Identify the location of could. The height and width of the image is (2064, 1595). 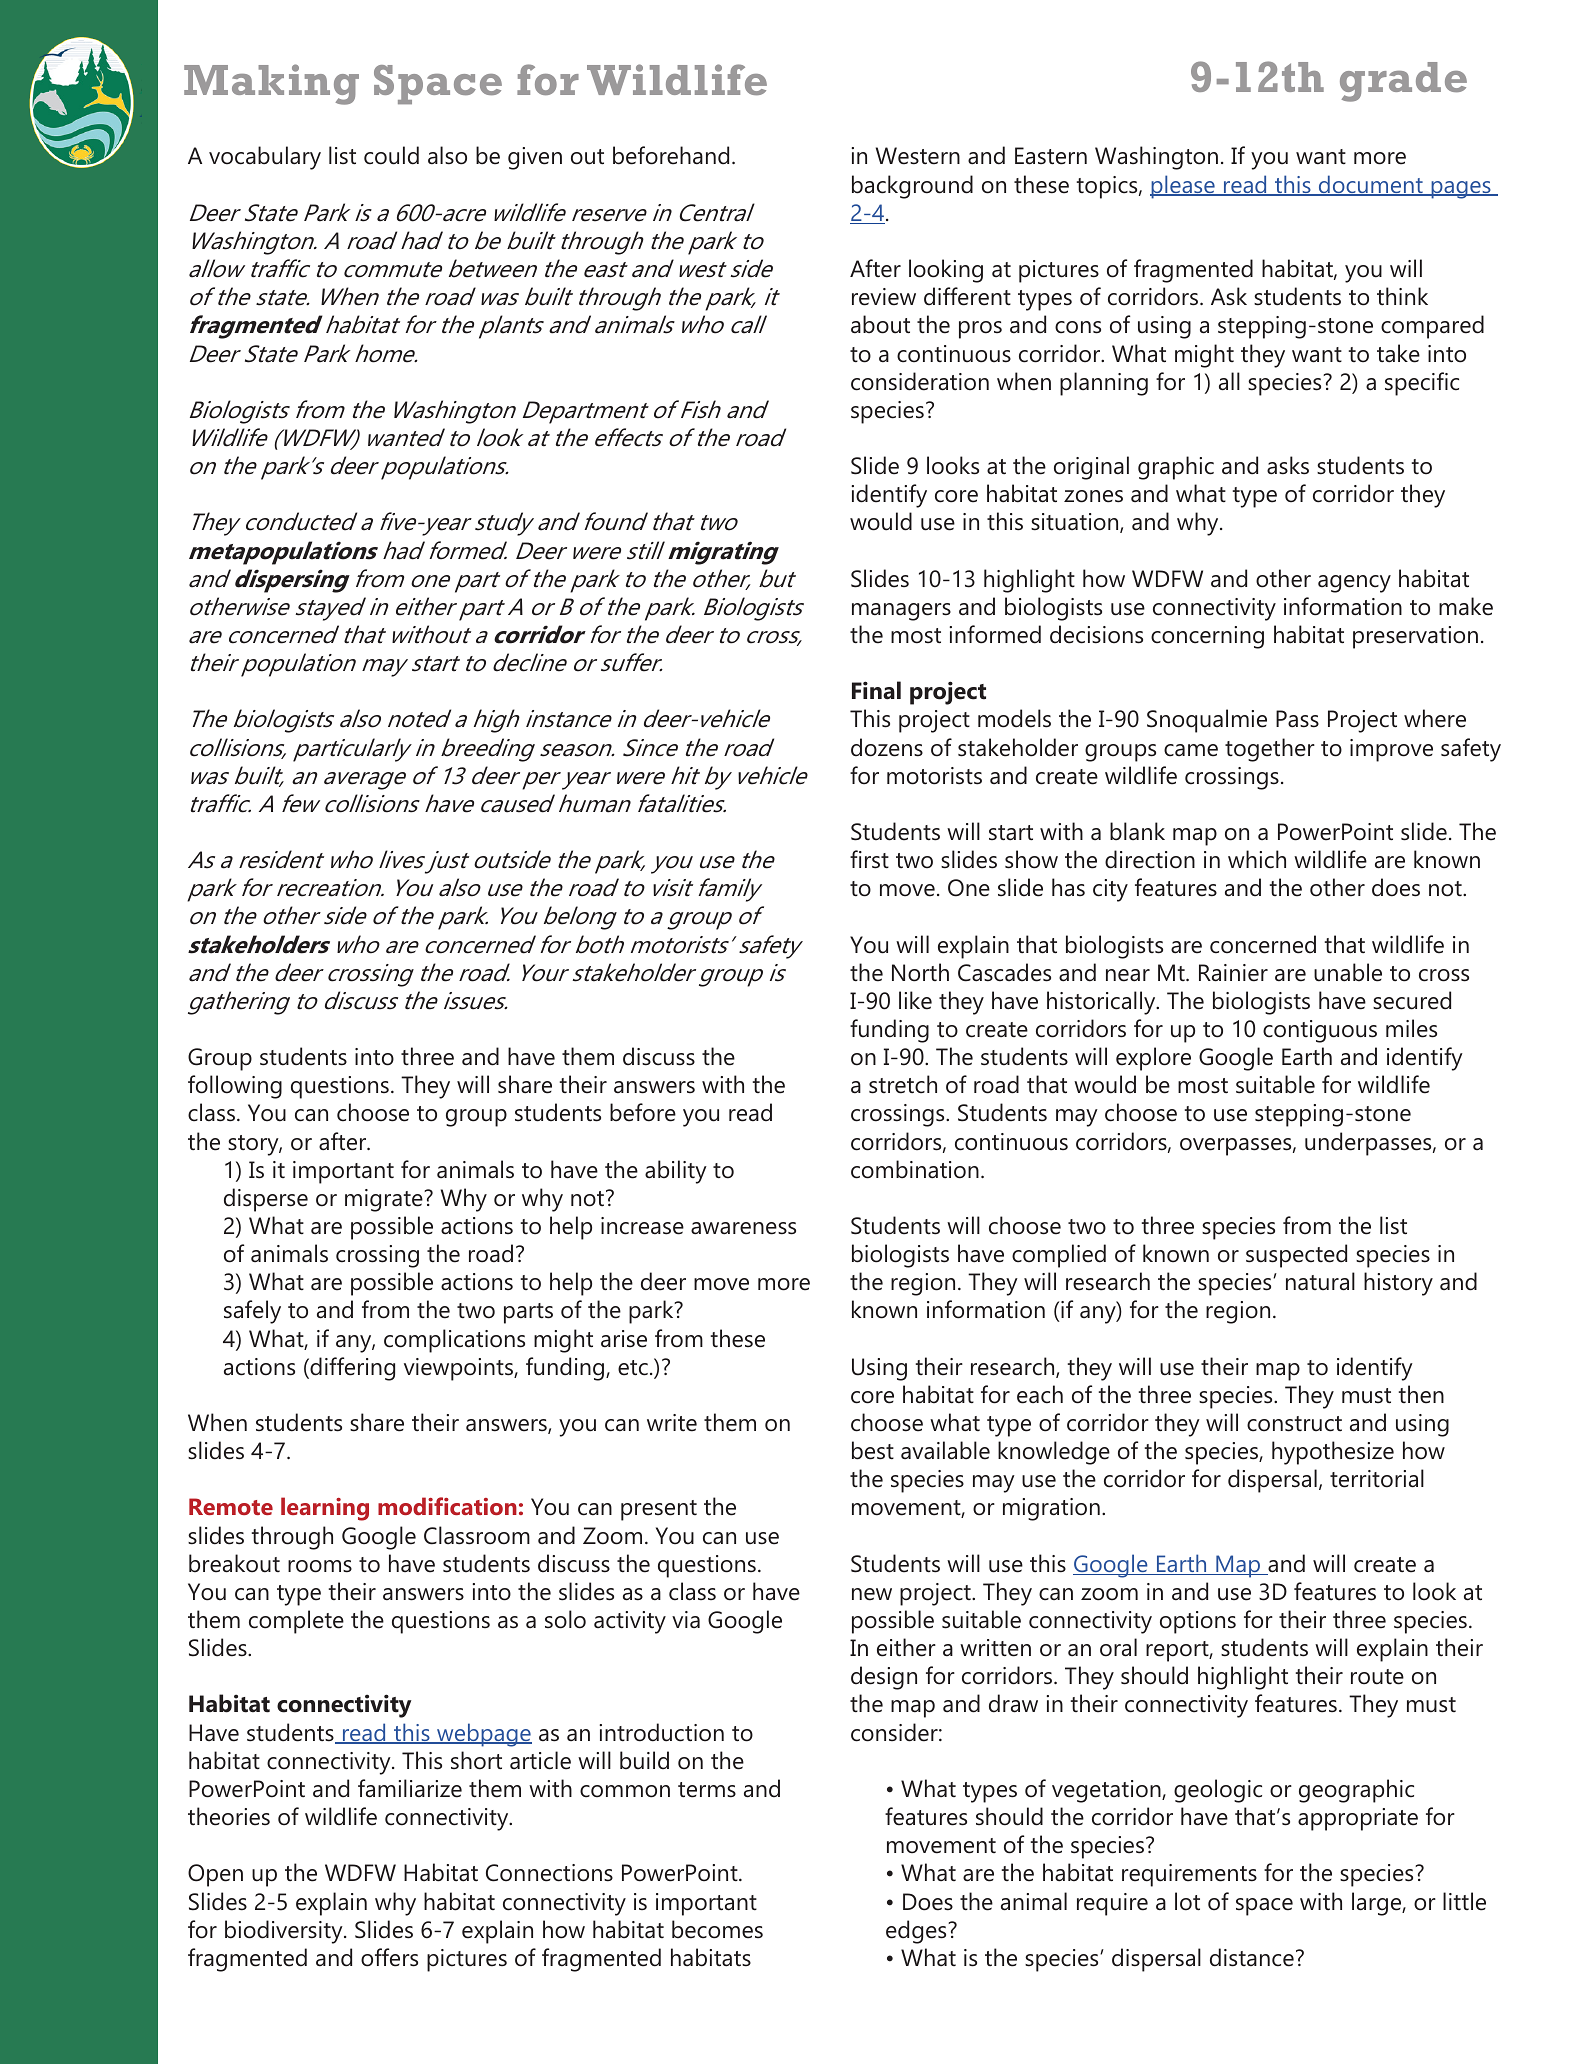
(391, 155).
